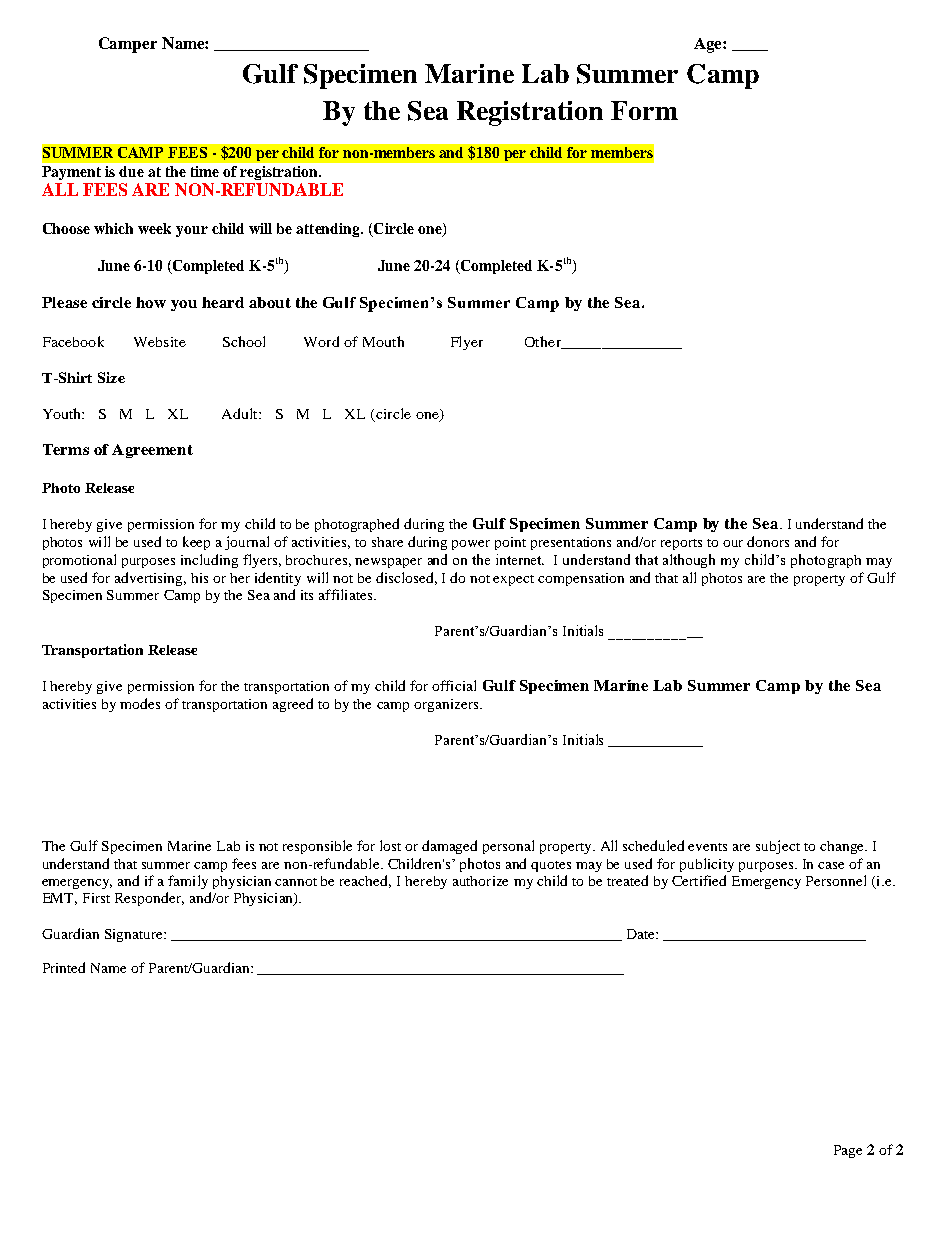 Image resolution: width=952 pixels, height=1233 pixels. What do you see at coordinates (383, 341) in the document?
I see `Mouth` at bounding box center [383, 341].
